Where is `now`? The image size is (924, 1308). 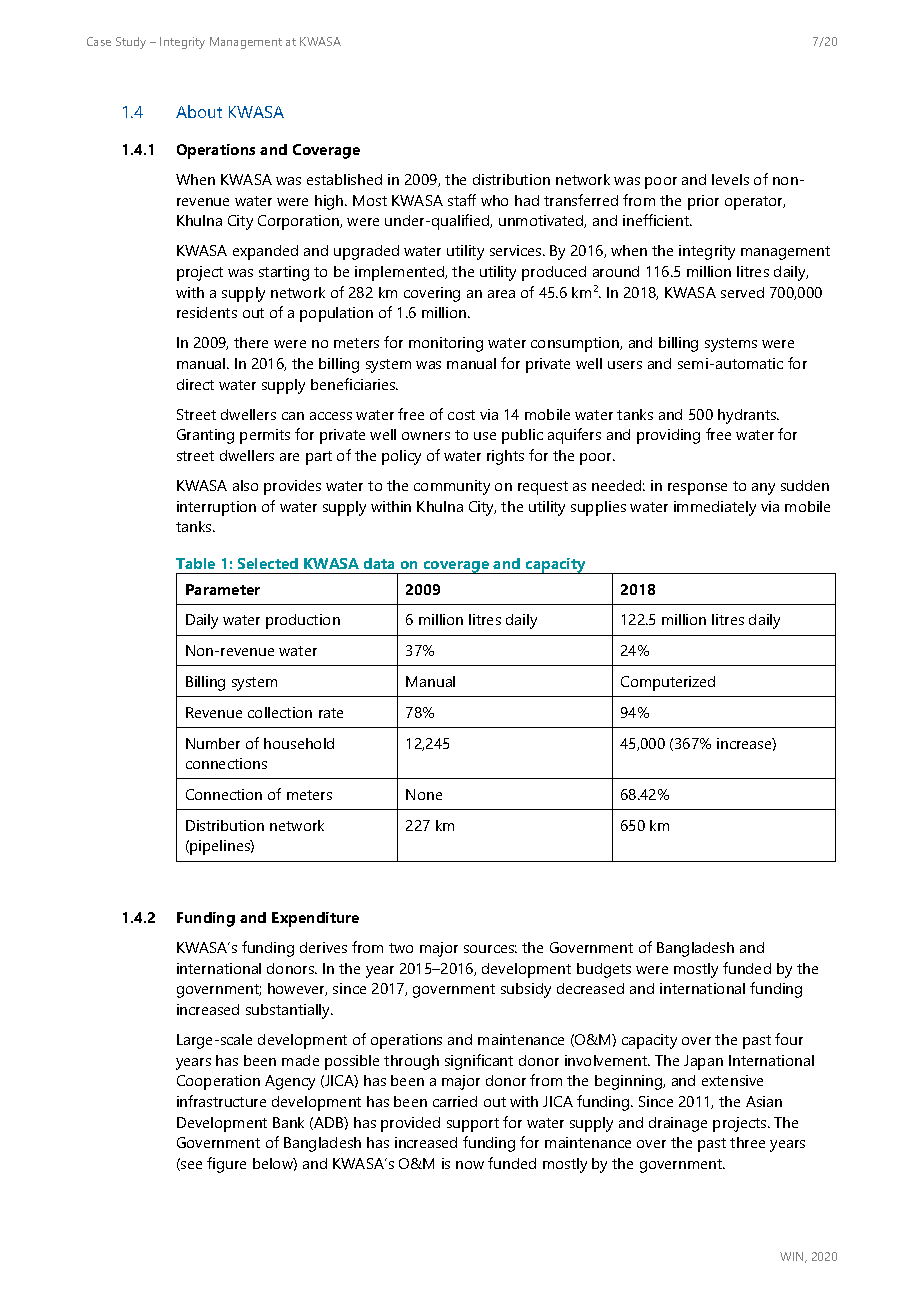 now is located at coordinates (470, 1165).
